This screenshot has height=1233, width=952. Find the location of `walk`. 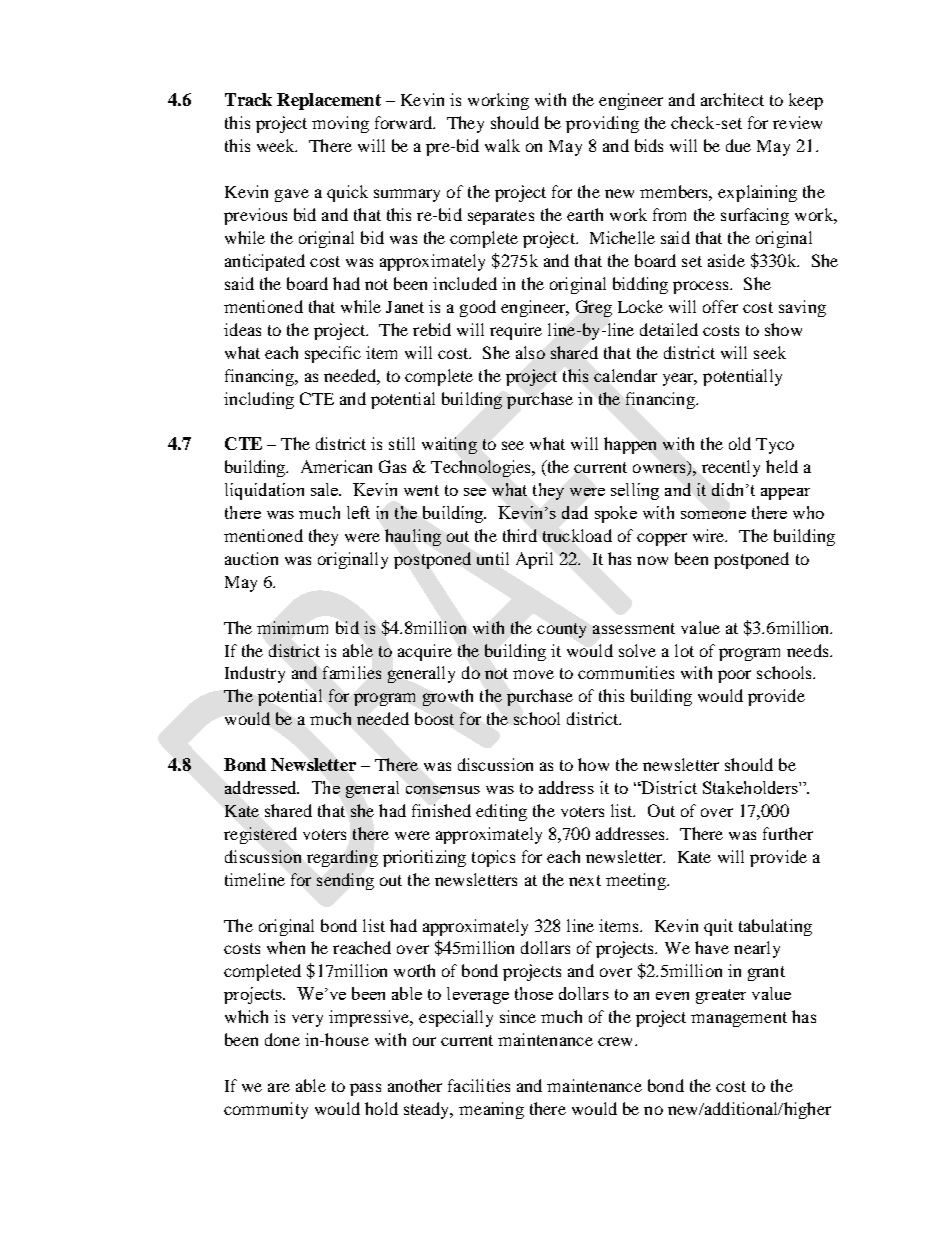

walk is located at coordinates (502, 145).
